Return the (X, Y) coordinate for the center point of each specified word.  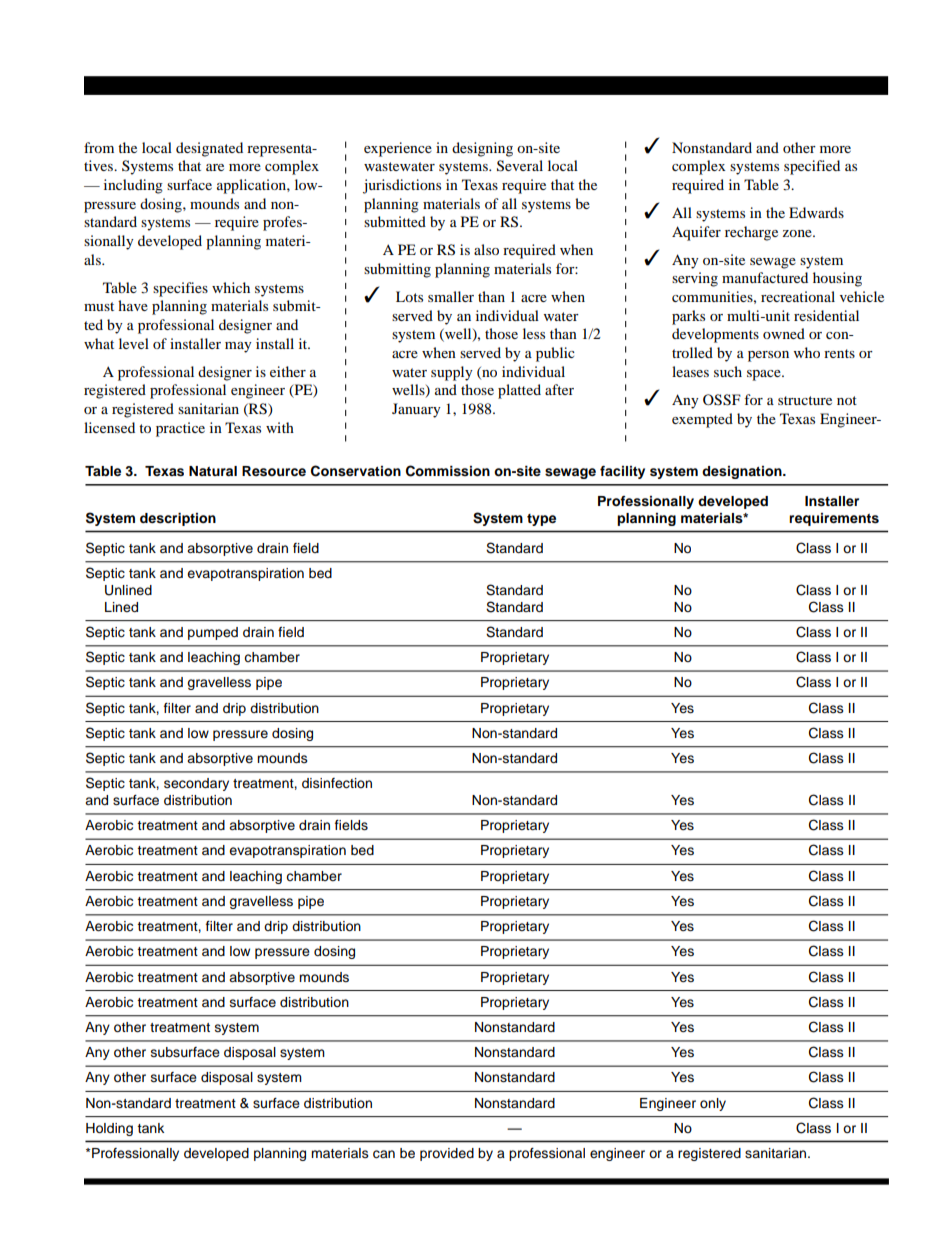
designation (743, 472)
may (238, 347)
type (541, 520)
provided (447, 1154)
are (215, 167)
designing (482, 149)
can (384, 1154)
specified (812, 167)
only (713, 1104)
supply (452, 373)
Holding (109, 1129)
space (765, 375)
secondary (196, 784)
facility (622, 472)
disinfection (337, 783)
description (178, 519)
